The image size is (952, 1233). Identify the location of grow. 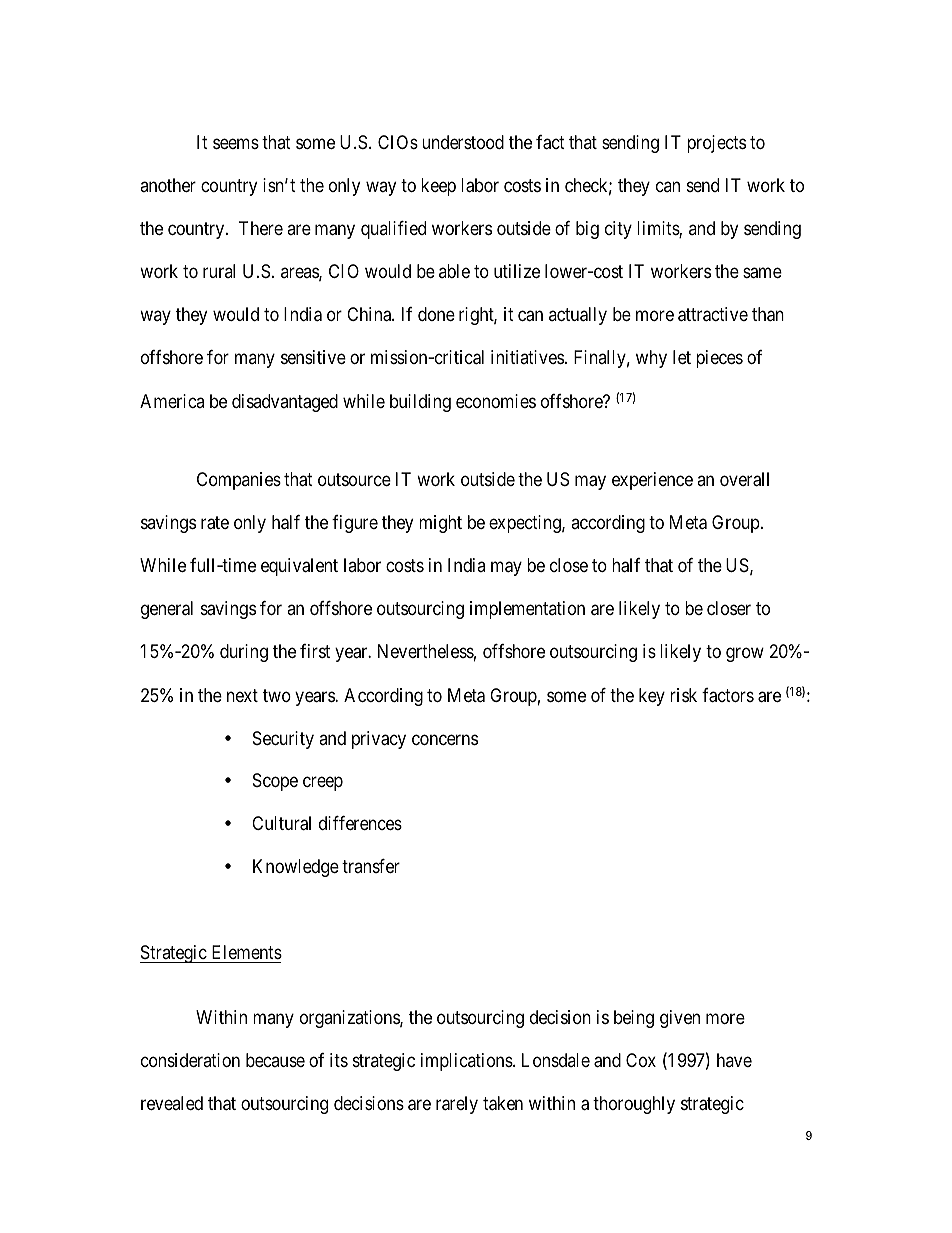
(745, 655).
